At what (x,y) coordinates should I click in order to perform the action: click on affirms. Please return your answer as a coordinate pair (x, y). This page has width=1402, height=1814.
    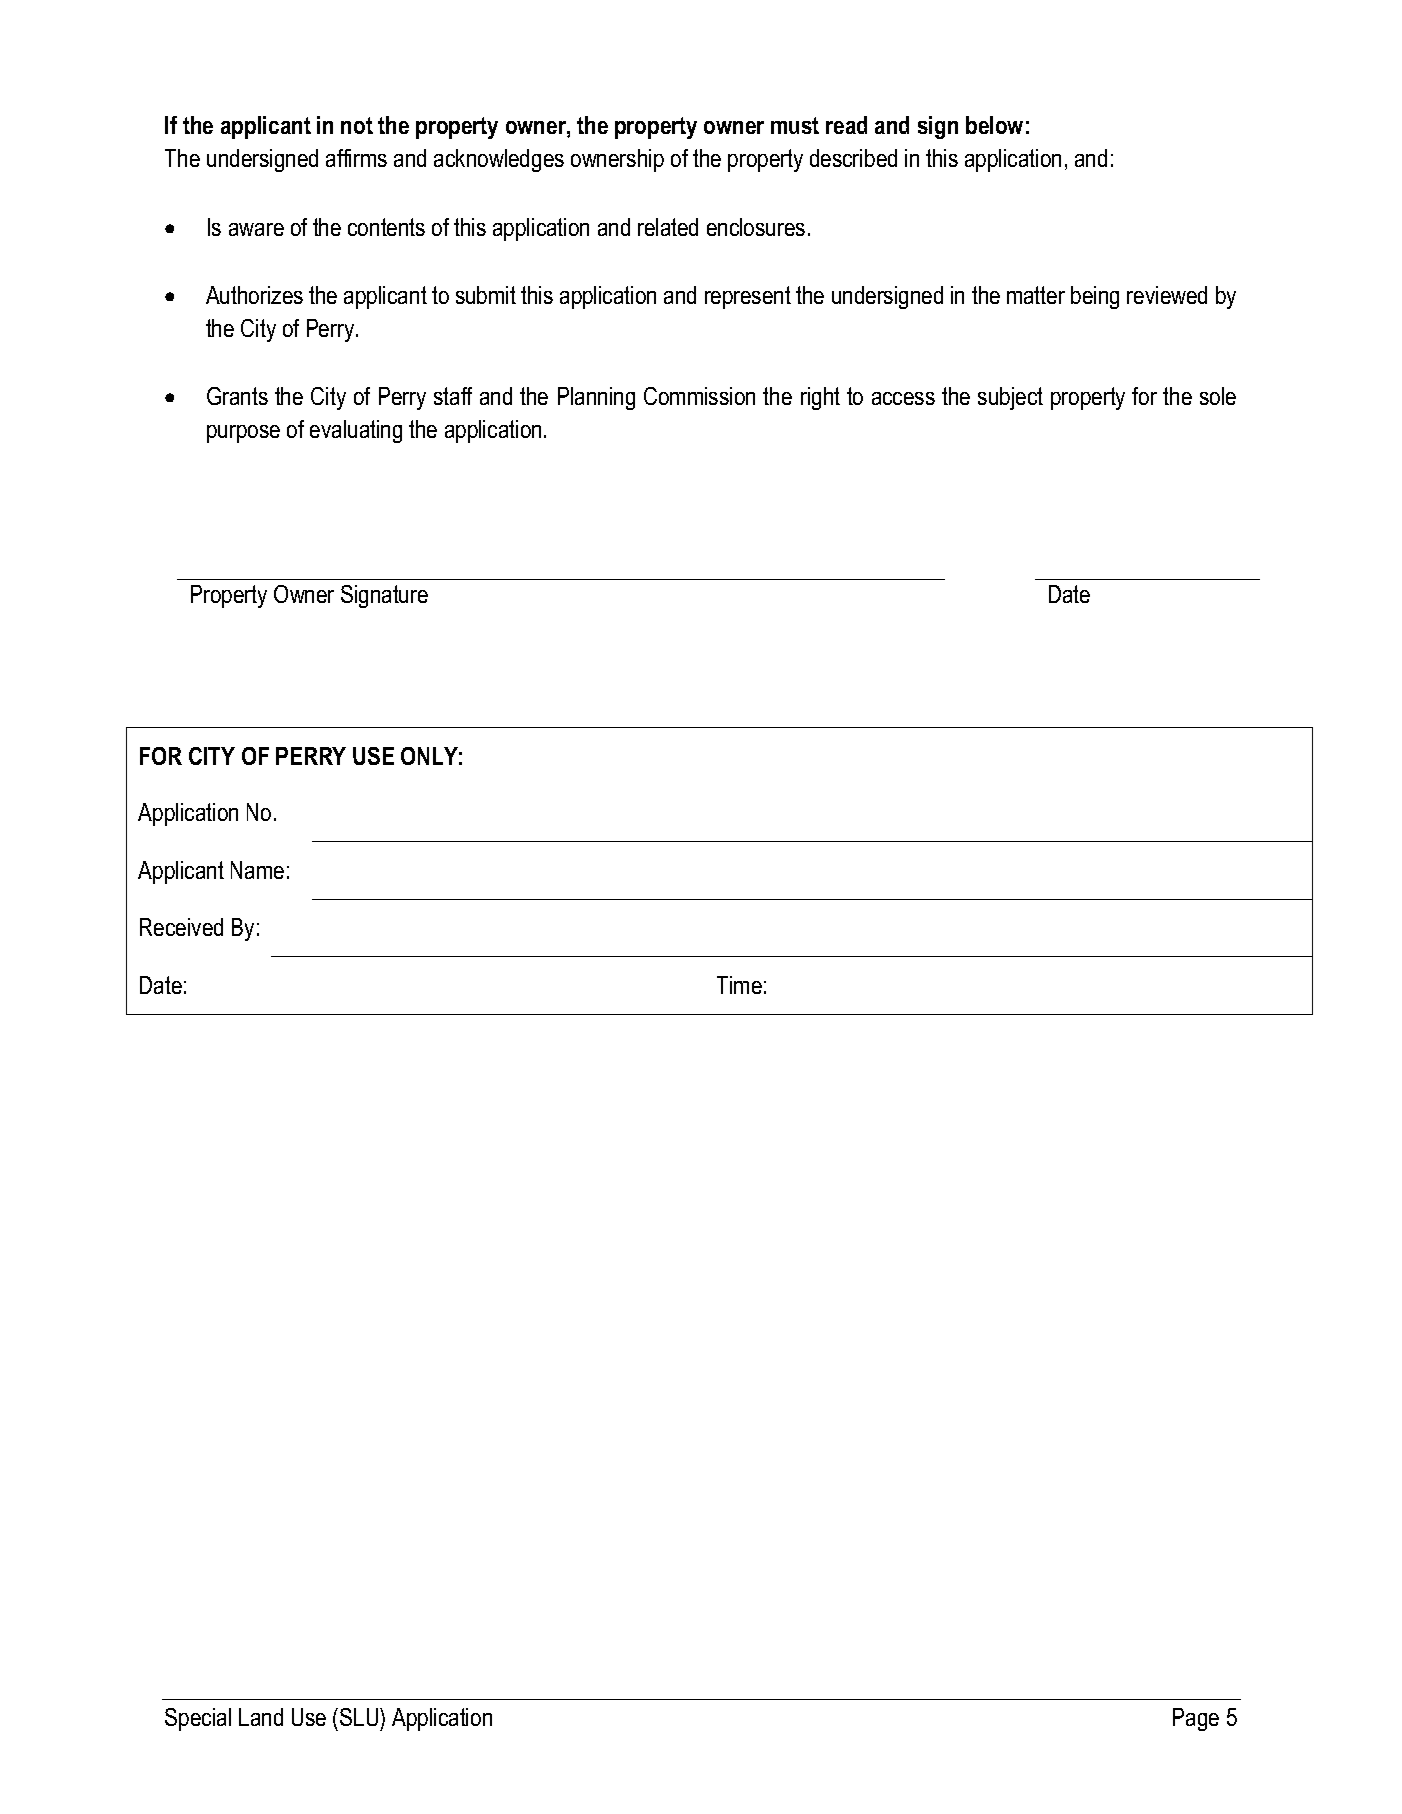
    Looking at the image, I should click on (356, 158).
